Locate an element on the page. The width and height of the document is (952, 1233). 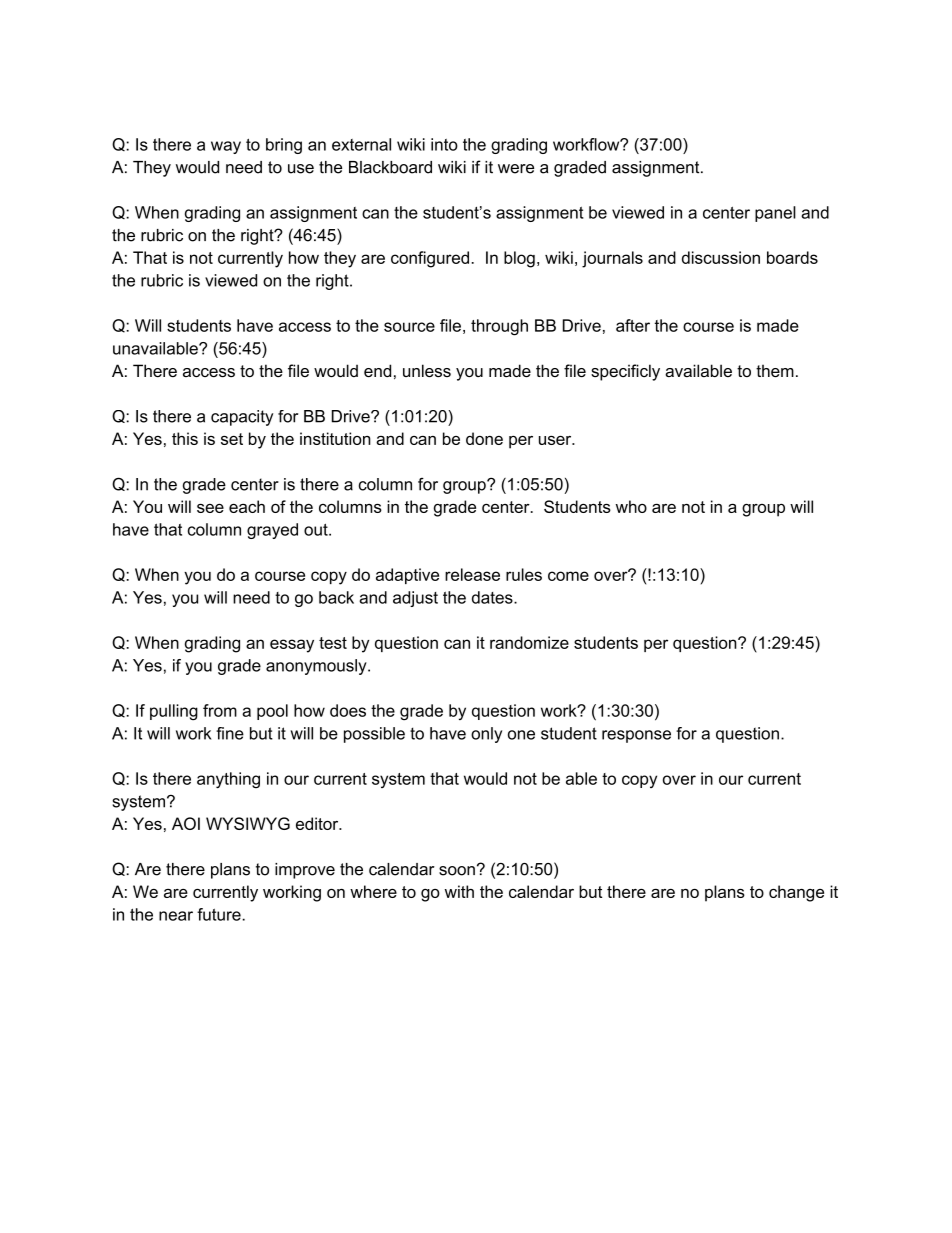
future is located at coordinates (220, 914).
